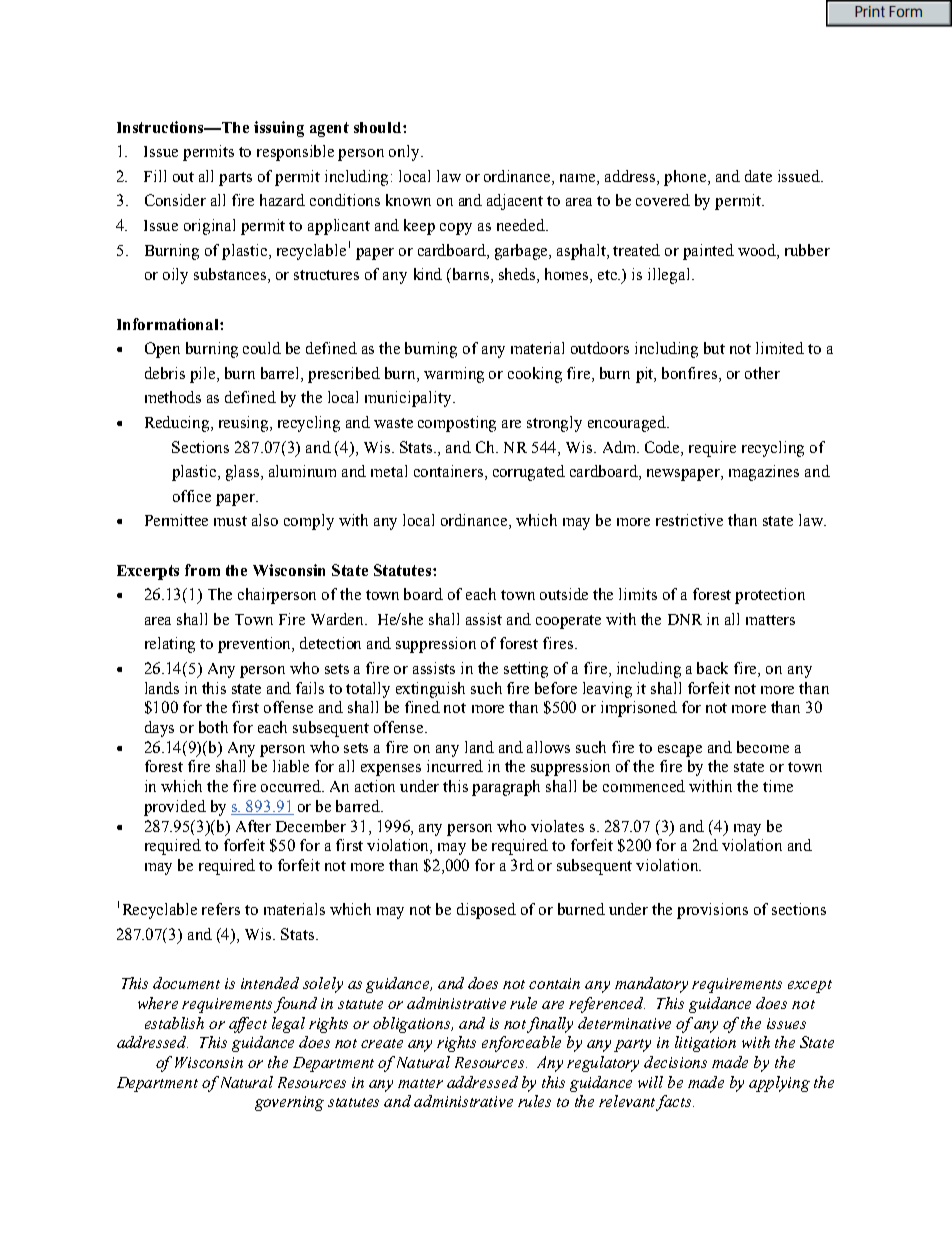  What do you see at coordinates (526, 670) in the screenshot?
I see `setting` at bounding box center [526, 670].
